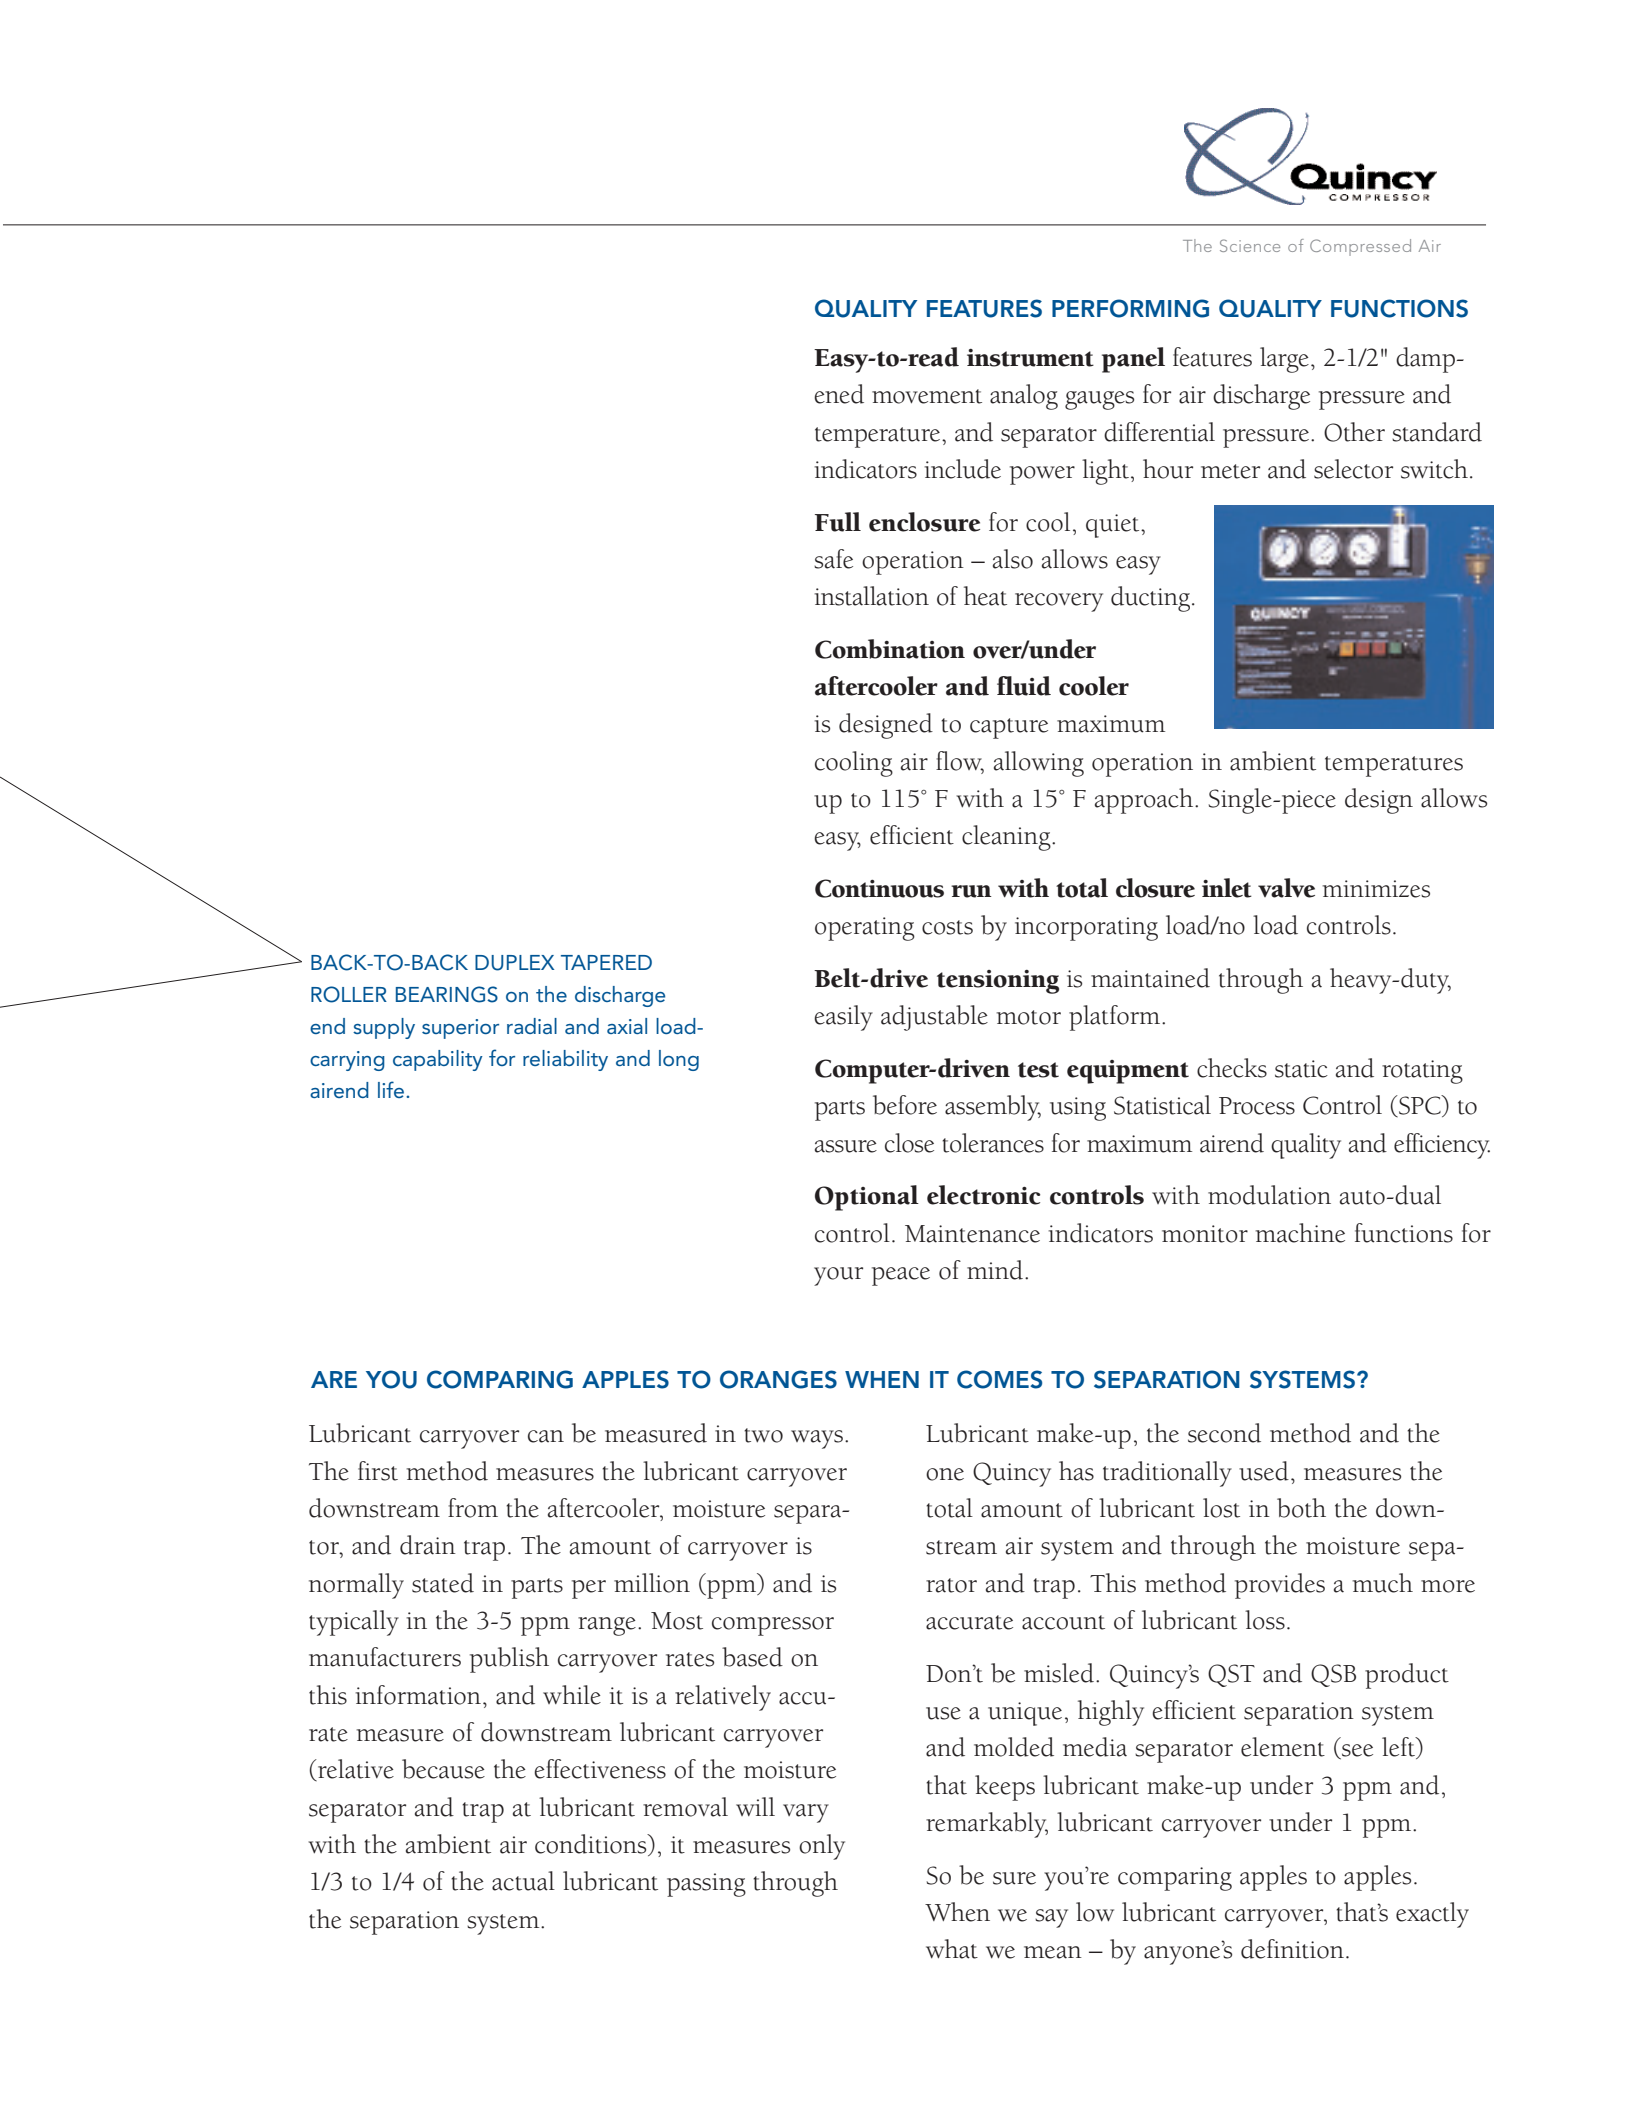  What do you see at coordinates (1030, 358) in the screenshot?
I see `instrument` at bounding box center [1030, 358].
